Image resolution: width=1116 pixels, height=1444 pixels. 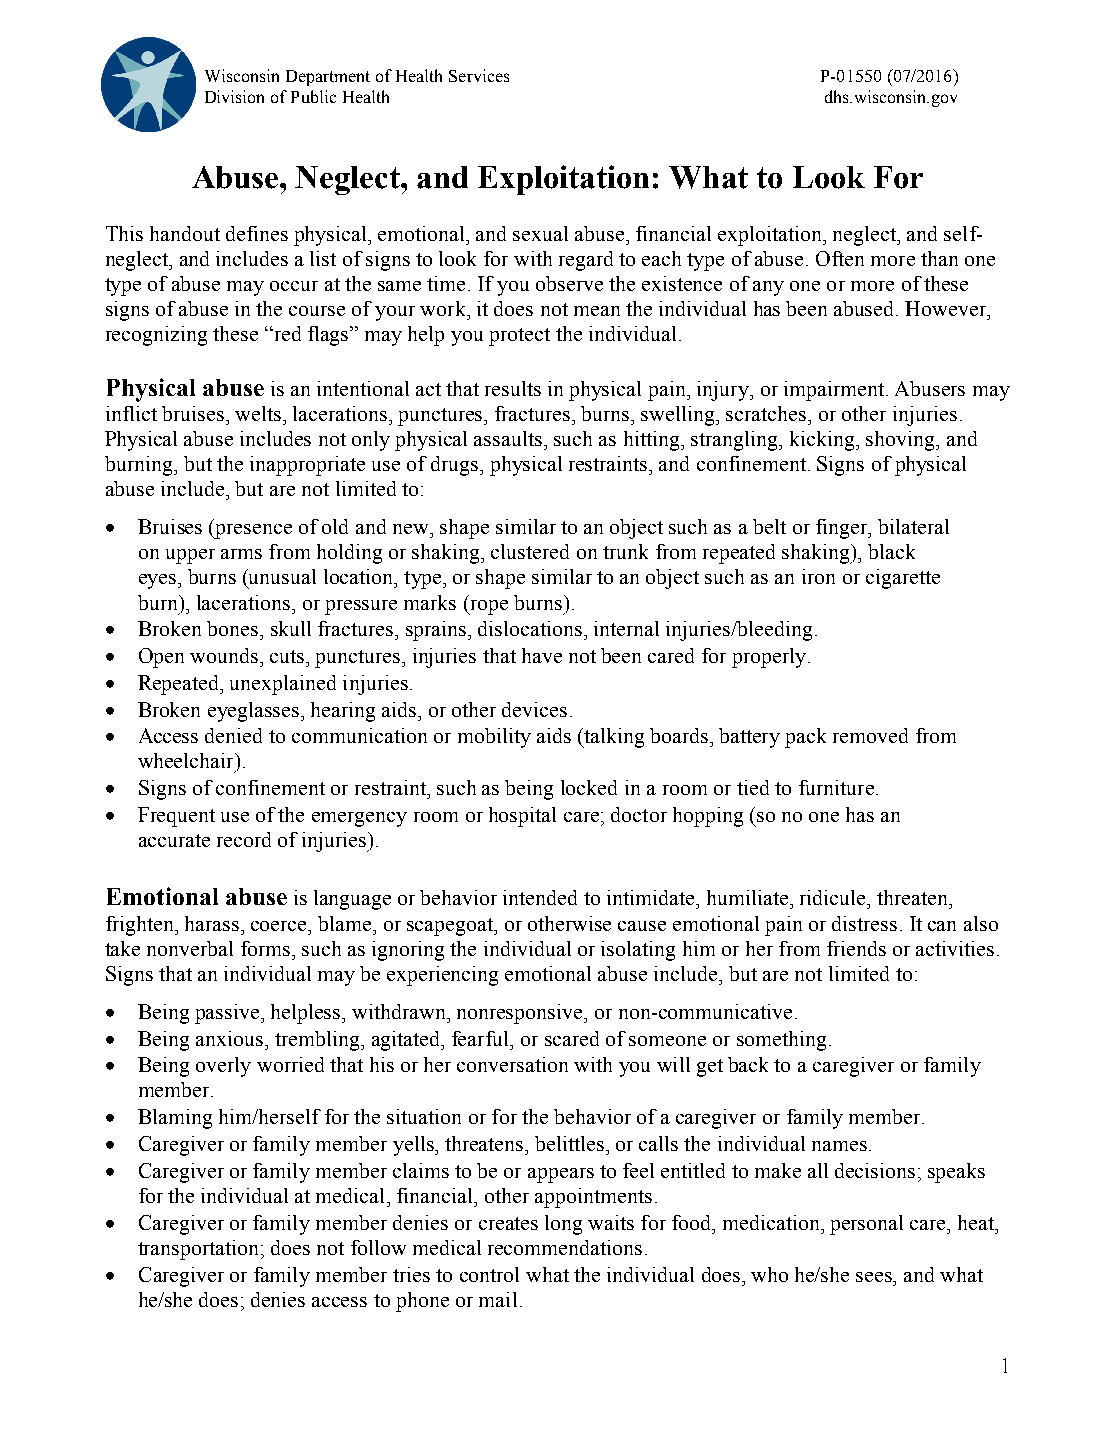 I want to click on Services, so click(x=479, y=75).
